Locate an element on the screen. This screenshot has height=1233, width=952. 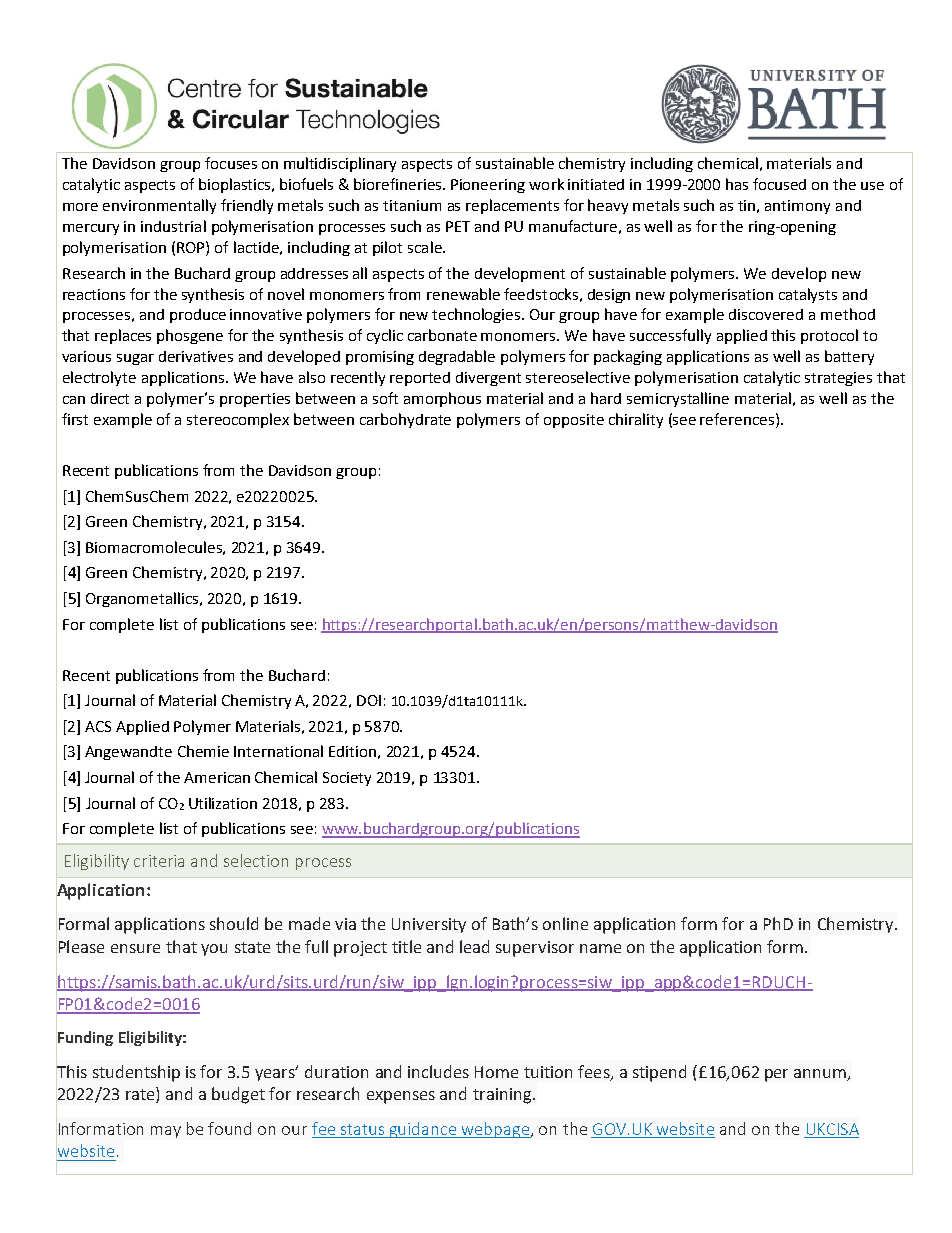
has is located at coordinates (737, 184).
